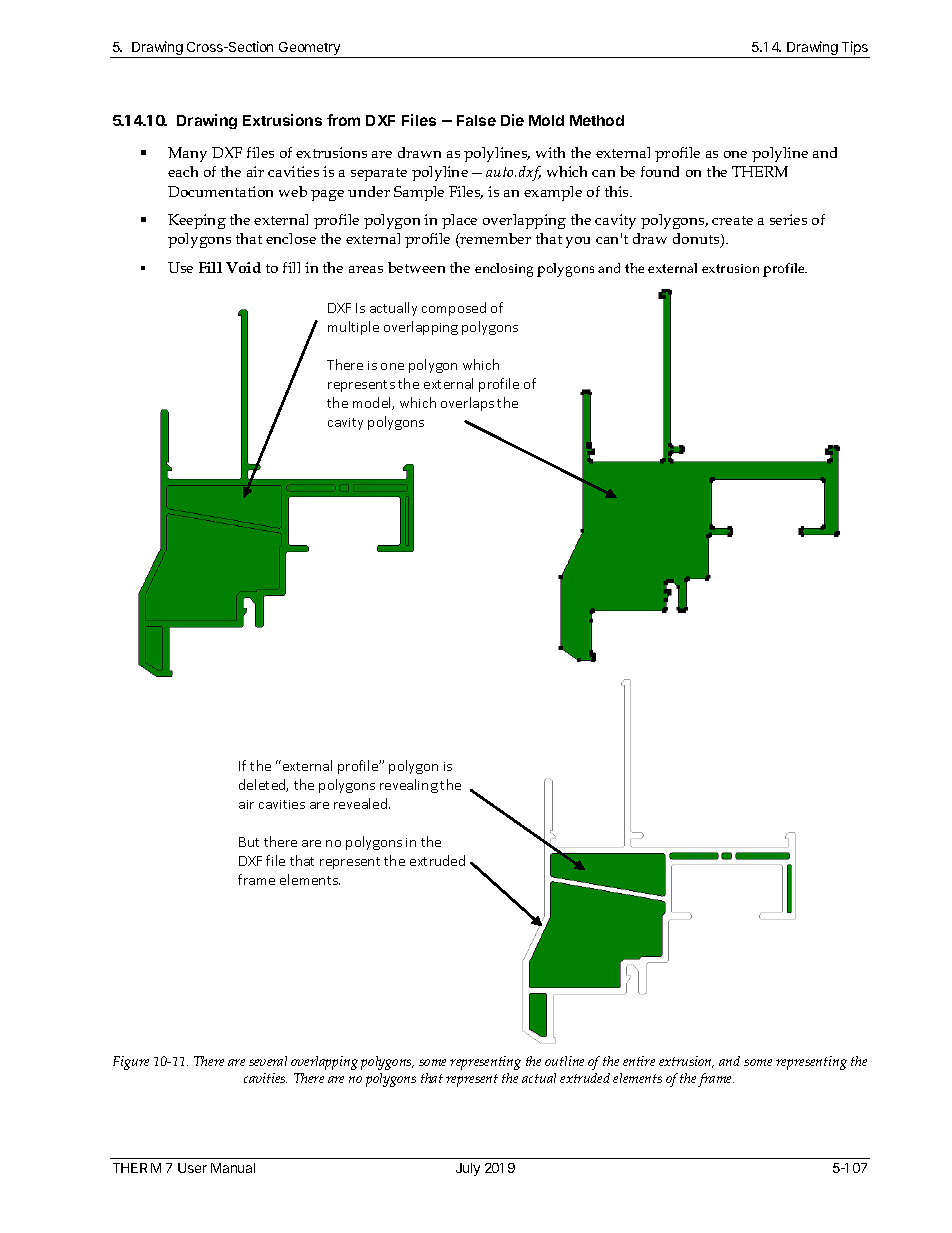 This screenshot has width=952, height=1233. Describe the element at coordinates (855, 49) in the screenshot. I see `Tips` at that location.
